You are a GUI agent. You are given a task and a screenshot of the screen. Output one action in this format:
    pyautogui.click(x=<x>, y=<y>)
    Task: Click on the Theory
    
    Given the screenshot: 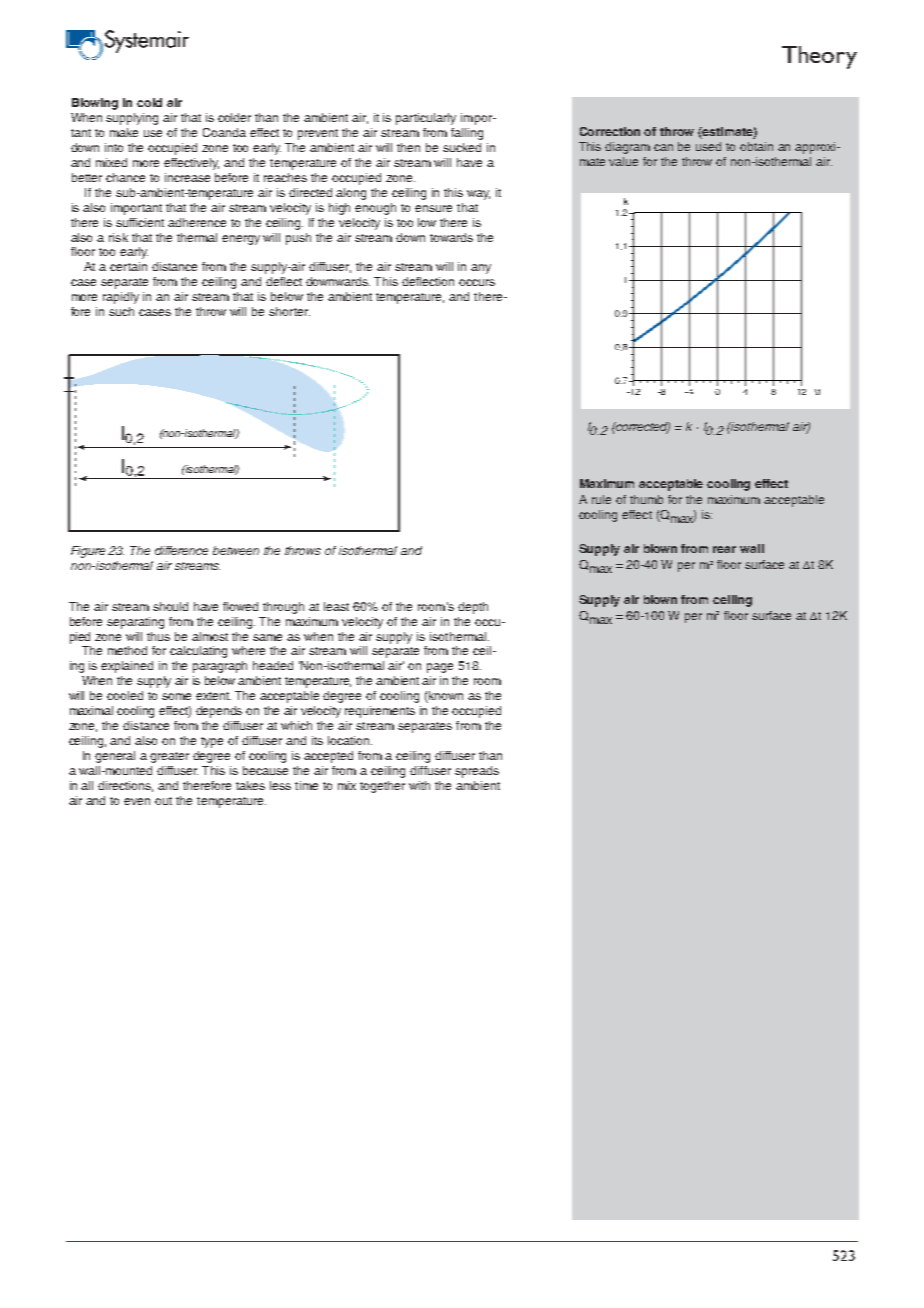 What is the action you would take?
    pyautogui.click(x=819, y=57)
